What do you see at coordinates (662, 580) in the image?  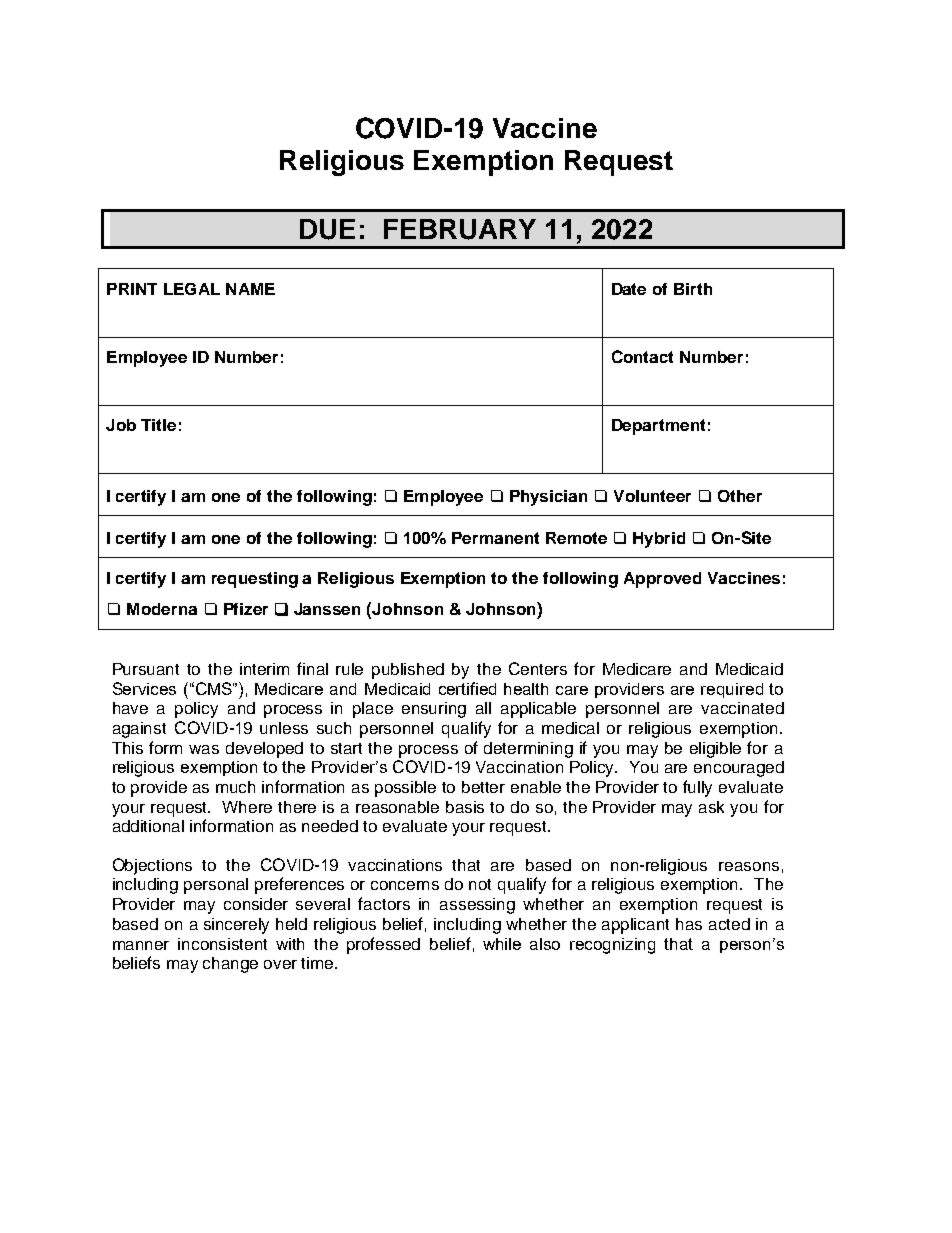 I see `Approved` at bounding box center [662, 580].
